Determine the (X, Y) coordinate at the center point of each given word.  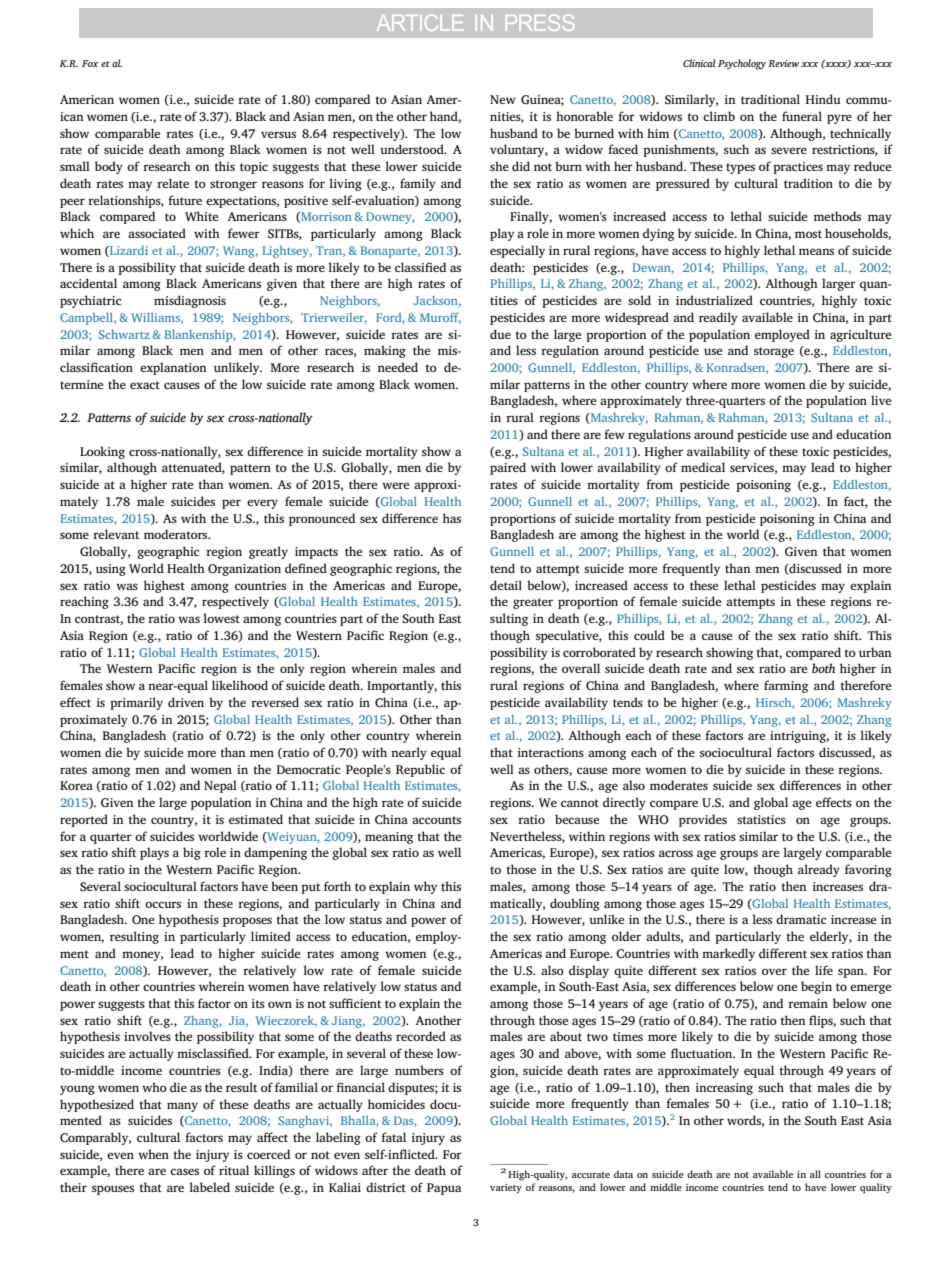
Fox (90, 63)
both (823, 668)
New (503, 99)
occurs (163, 904)
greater (533, 603)
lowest (221, 618)
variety (506, 1189)
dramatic (801, 919)
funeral (802, 116)
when (153, 1154)
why (425, 887)
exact (145, 385)
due (500, 334)
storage (774, 352)
